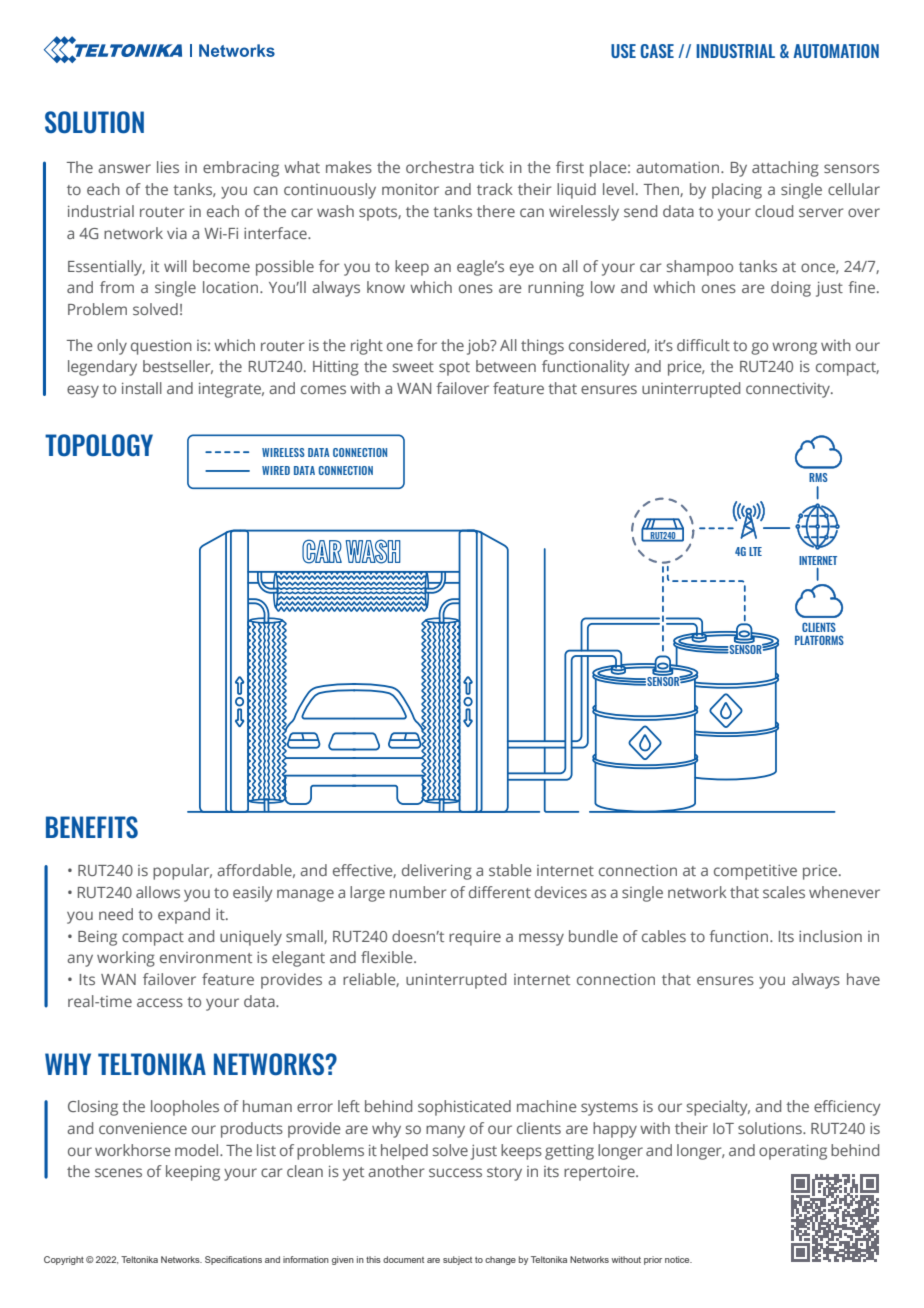  What do you see at coordinates (819, 640) in the screenshot?
I see `PLATFORMS` at bounding box center [819, 640].
